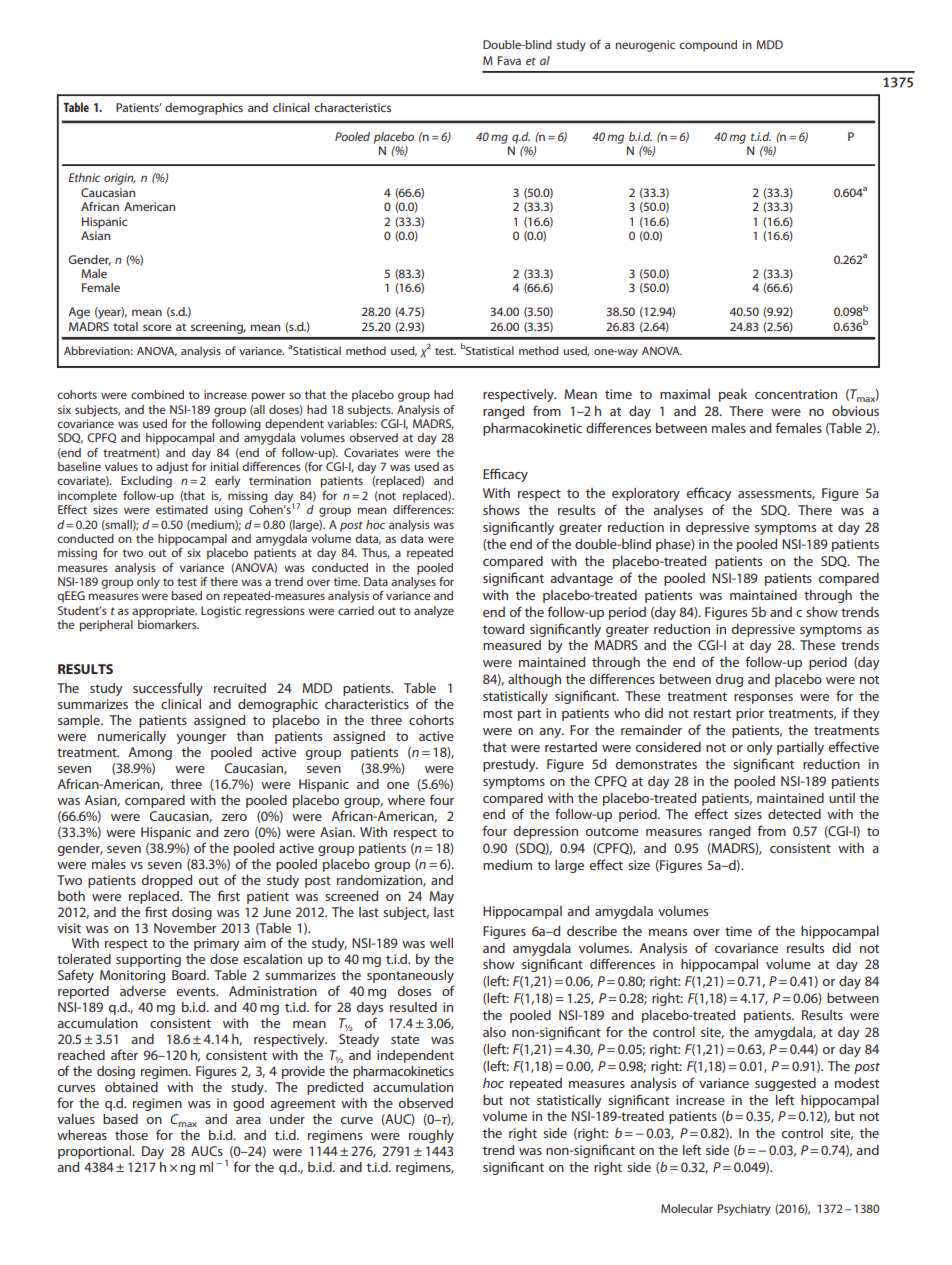 Image resolution: width=952 pixels, height=1265 pixels. What do you see at coordinates (503, 629) in the image?
I see `toward` at bounding box center [503, 629].
